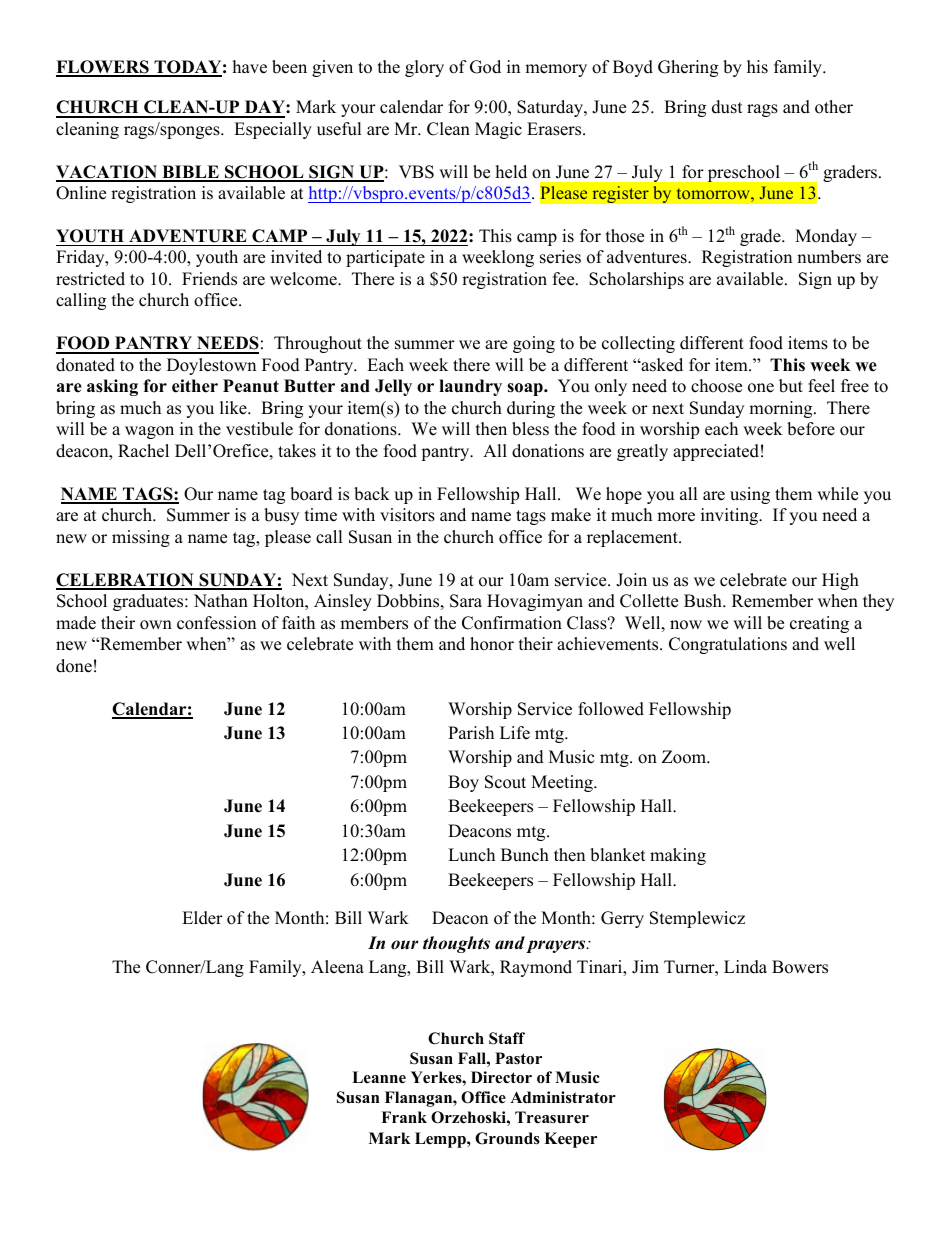  What do you see at coordinates (821, 386) in the screenshot?
I see `feel` at bounding box center [821, 386].
